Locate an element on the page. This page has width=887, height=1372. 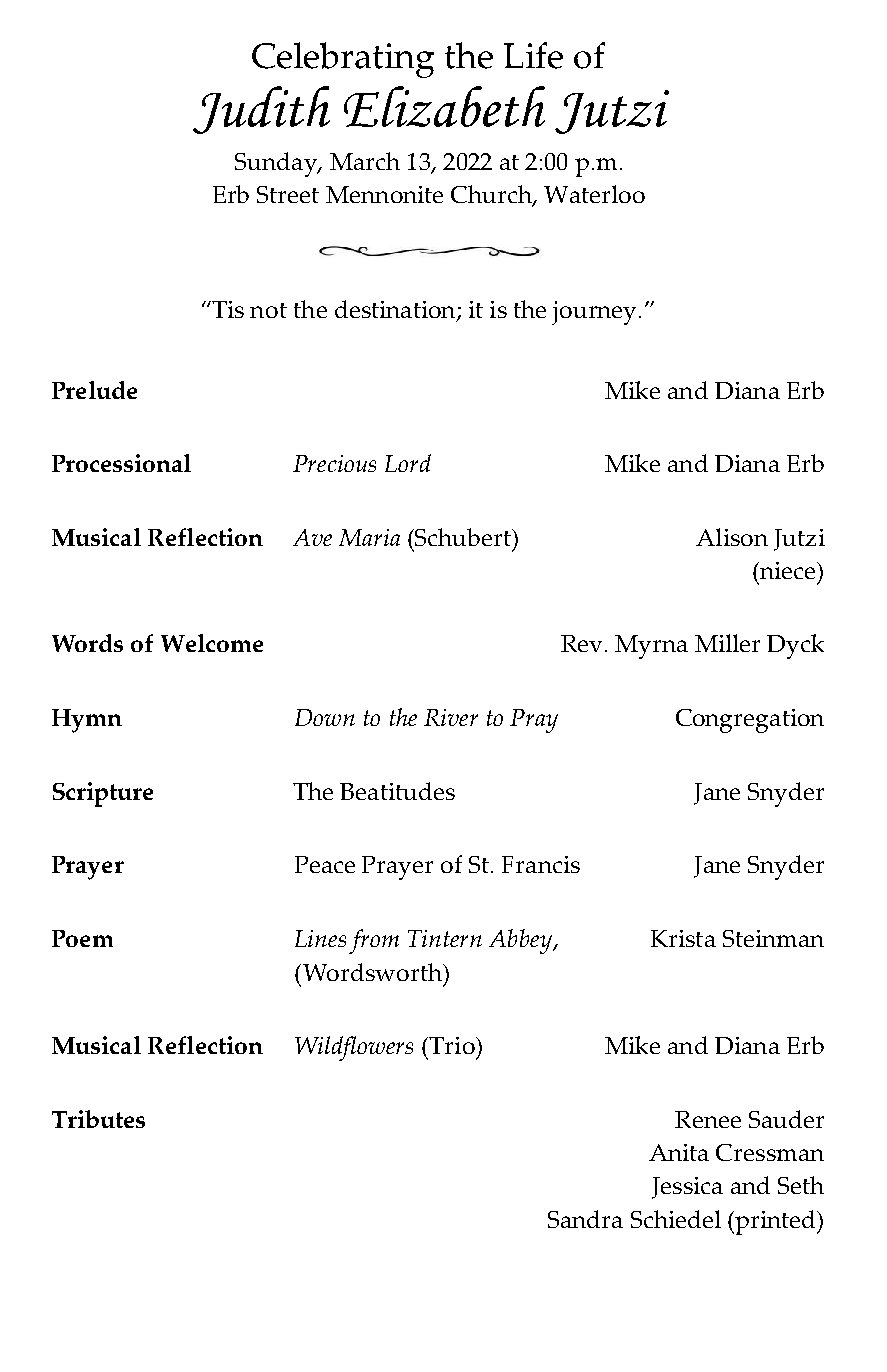
from is located at coordinates (374, 941).
